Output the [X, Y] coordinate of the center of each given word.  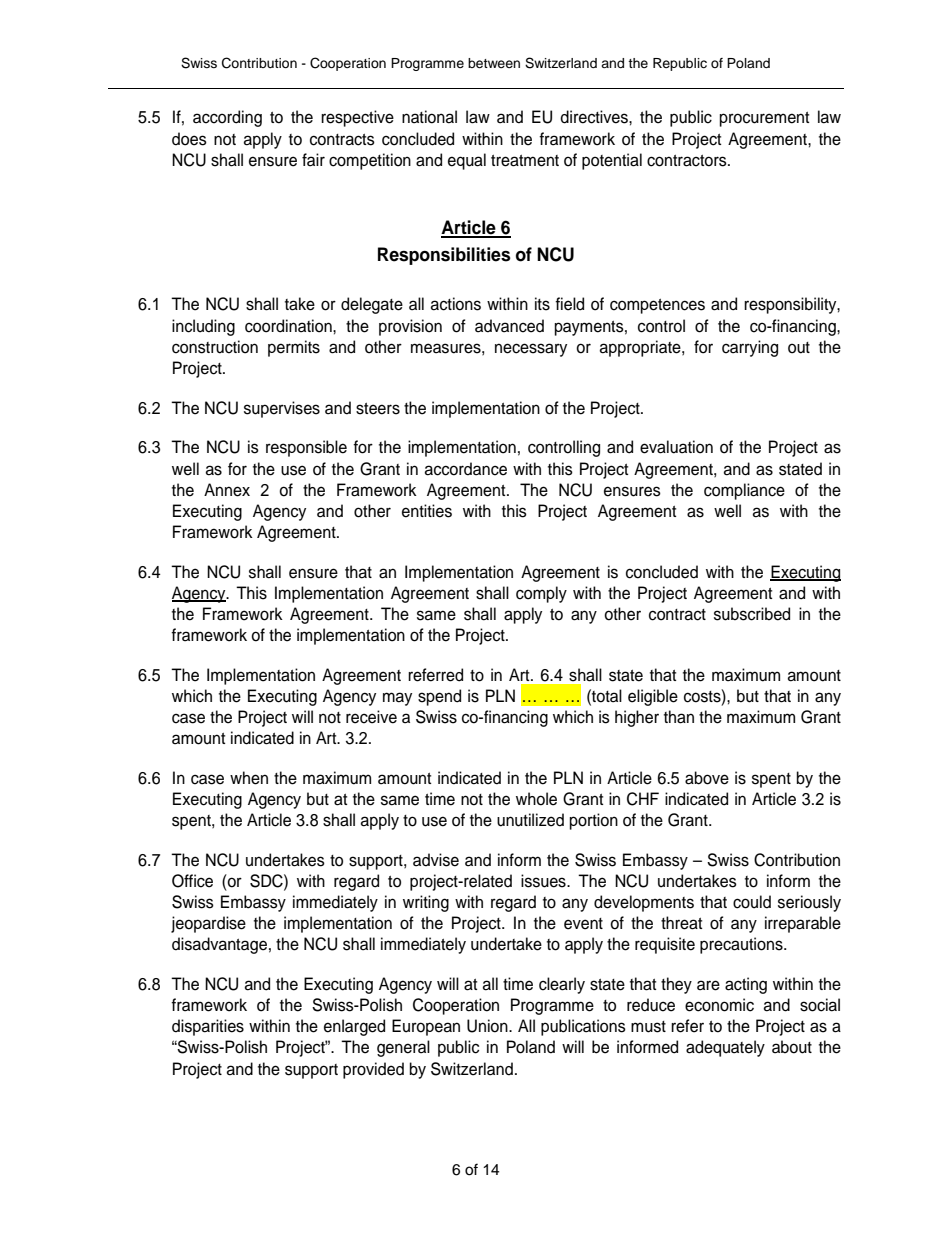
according [227, 118]
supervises [282, 409]
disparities [208, 1027]
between [494, 63]
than [679, 717]
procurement [764, 119]
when [249, 778]
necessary [531, 350]
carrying [750, 348]
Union [488, 1026]
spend [439, 697]
